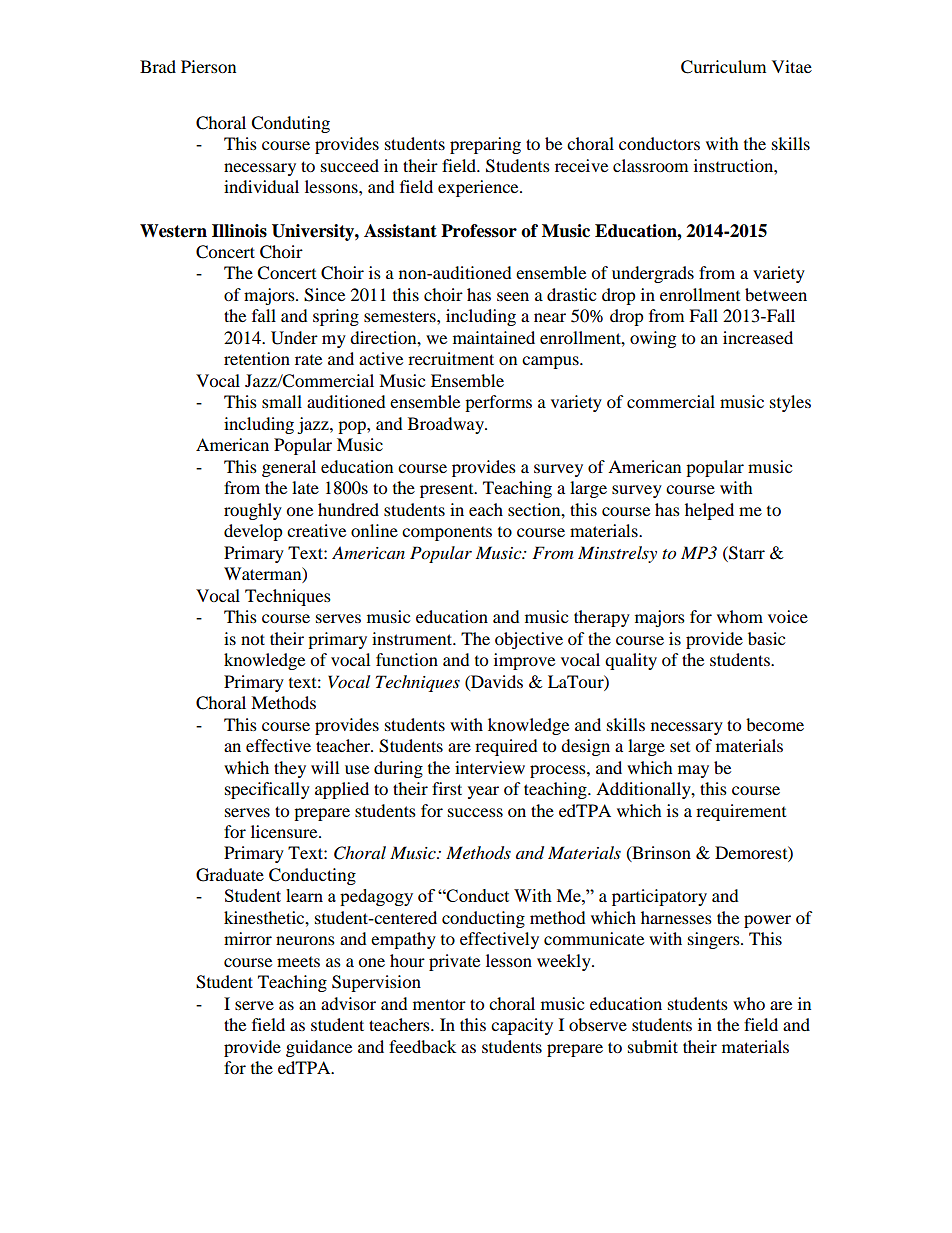  I want to click on Davids, so click(496, 681).
